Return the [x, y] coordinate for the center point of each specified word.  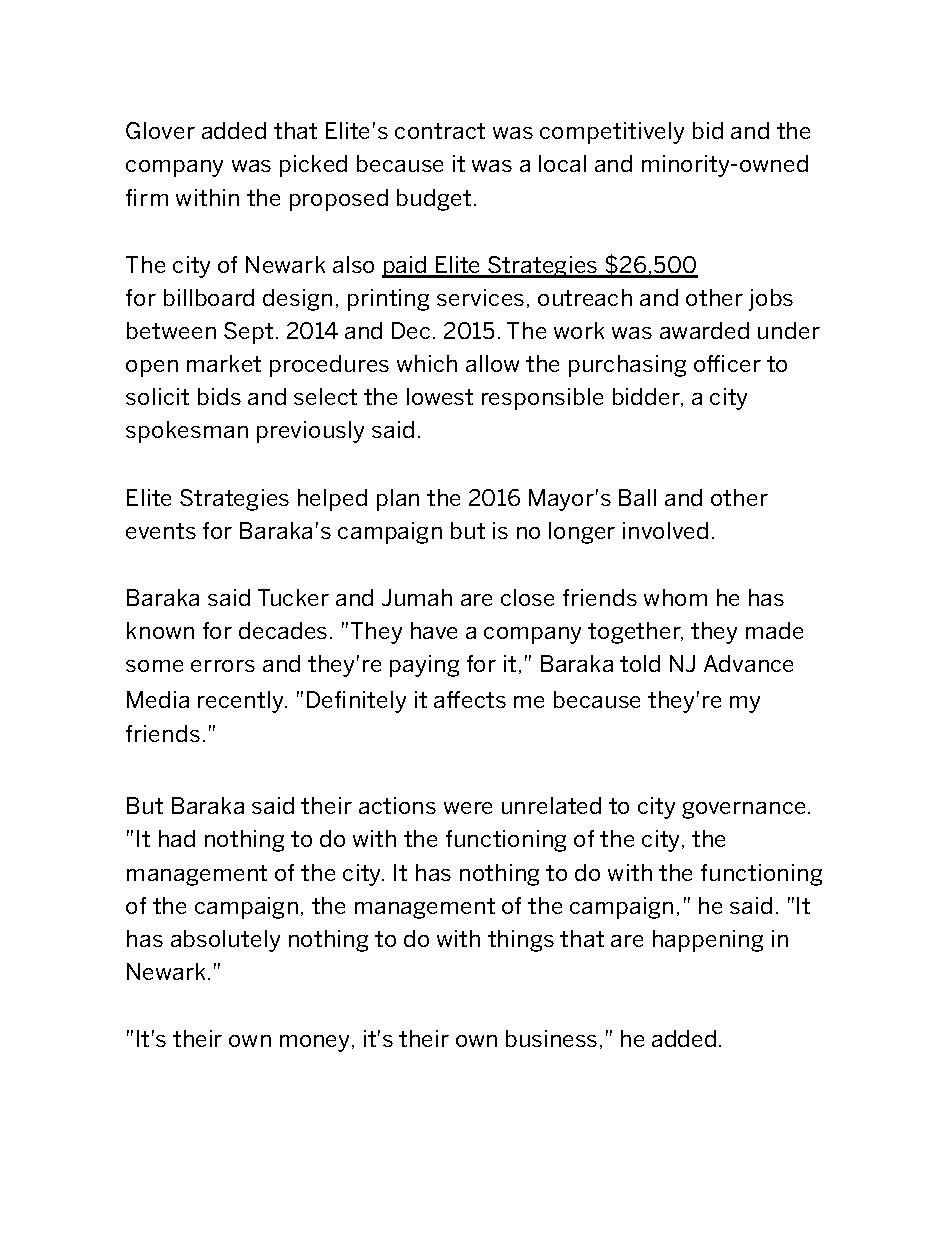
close [527, 597]
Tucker [293, 597]
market [224, 363]
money [314, 1043]
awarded [704, 330]
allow [492, 363]
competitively [612, 133]
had [177, 838]
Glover [160, 130]
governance [743, 810]
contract [440, 131]
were [468, 808]
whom [675, 597]
